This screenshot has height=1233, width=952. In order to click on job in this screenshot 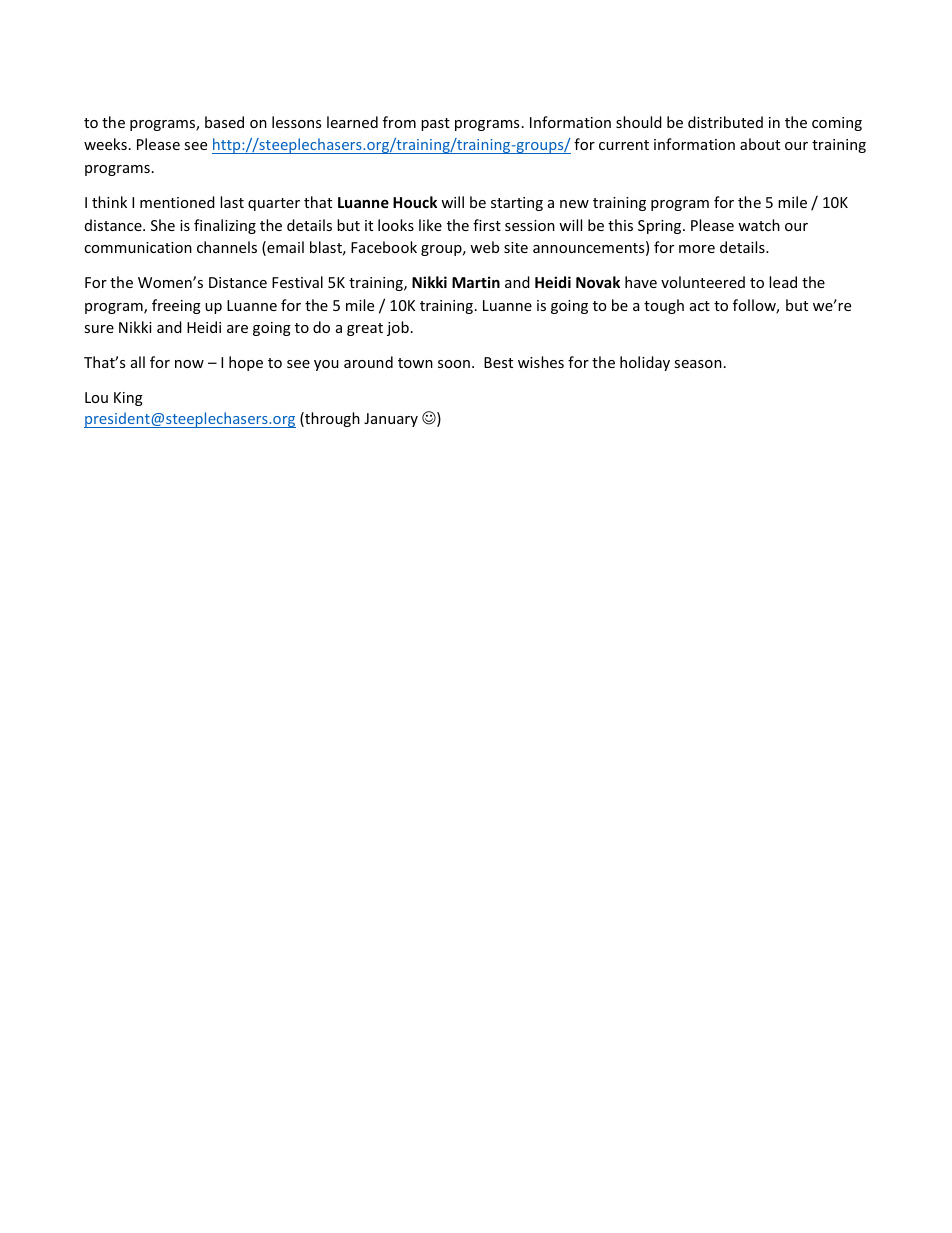, I will do `click(398, 328)`.
